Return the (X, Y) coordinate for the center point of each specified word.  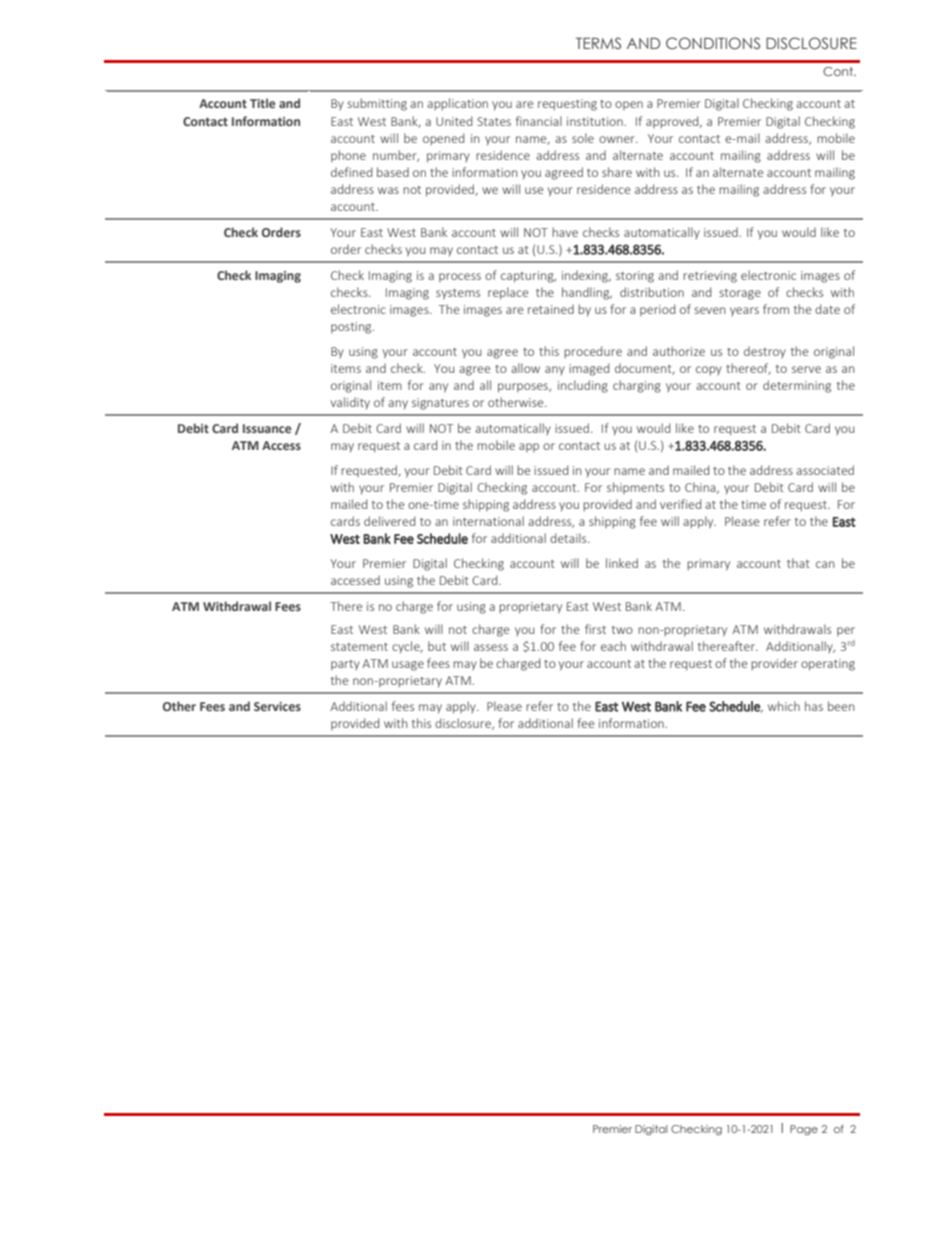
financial (539, 121)
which (784, 706)
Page (804, 1130)
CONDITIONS (713, 43)
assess (491, 647)
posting (352, 328)
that (798, 563)
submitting (377, 104)
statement (359, 647)
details (569, 538)
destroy (765, 352)
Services (277, 706)
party (345, 665)
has (814, 706)
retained (551, 309)
